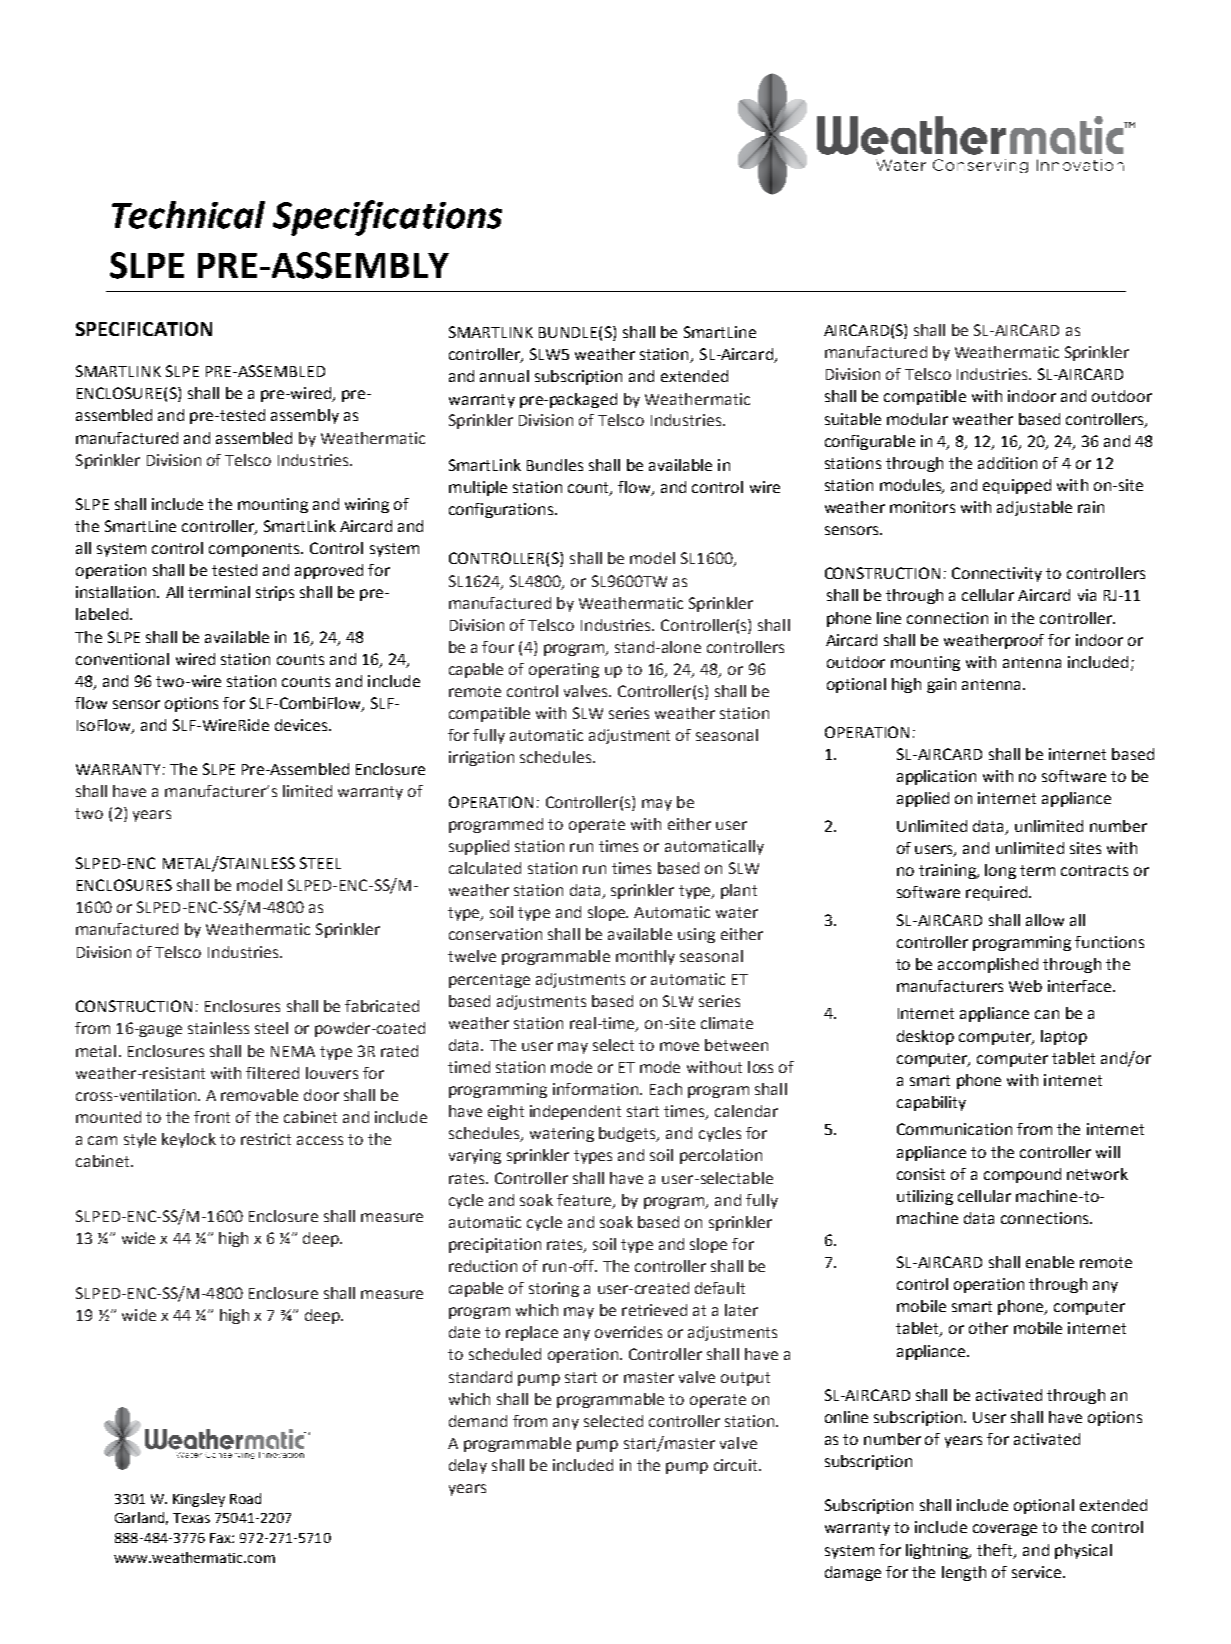  What do you see at coordinates (1050, 1262) in the screenshot?
I see `enable` at bounding box center [1050, 1262].
